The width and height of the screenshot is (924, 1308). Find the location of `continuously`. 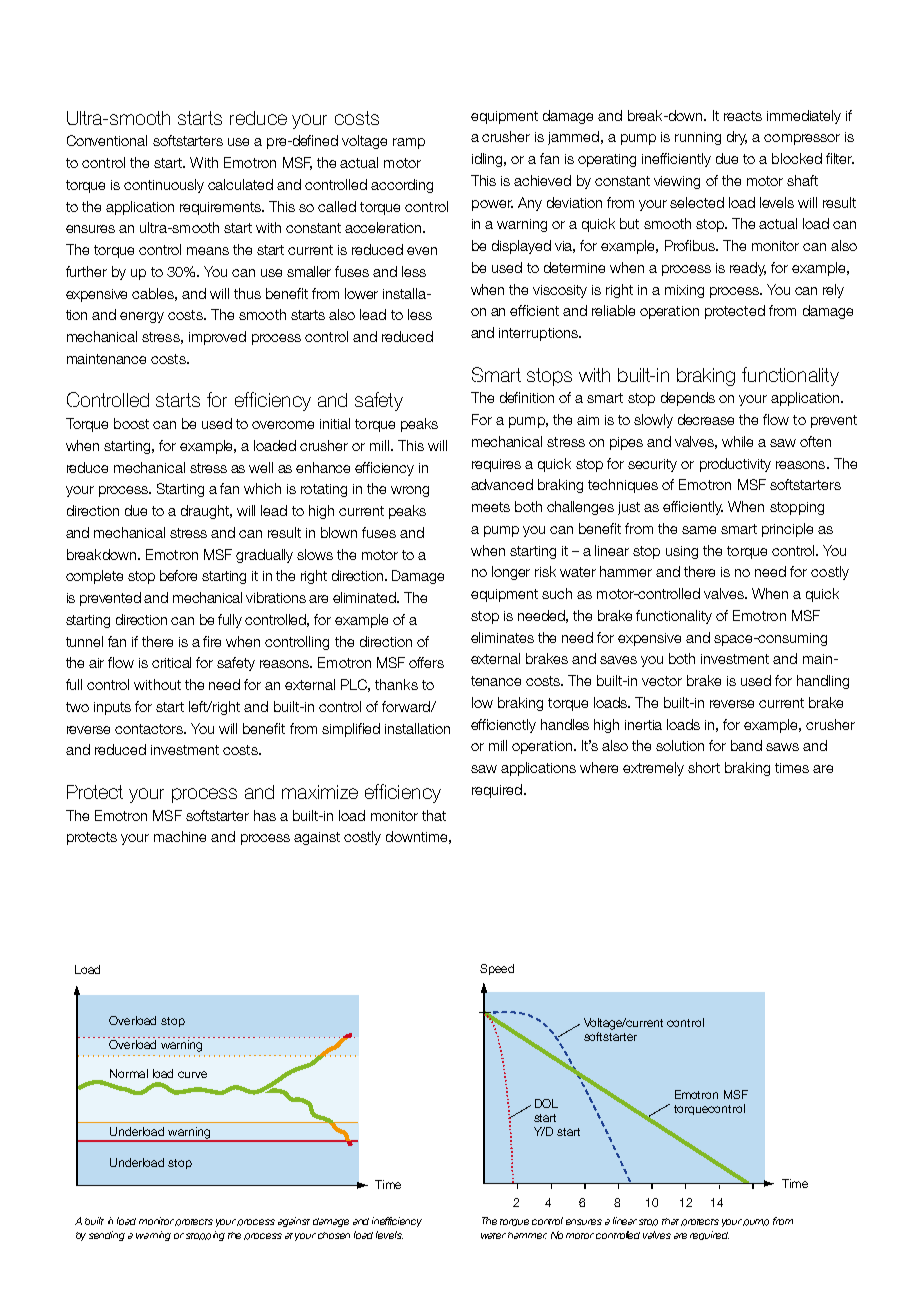

continuously is located at coordinates (164, 186).
